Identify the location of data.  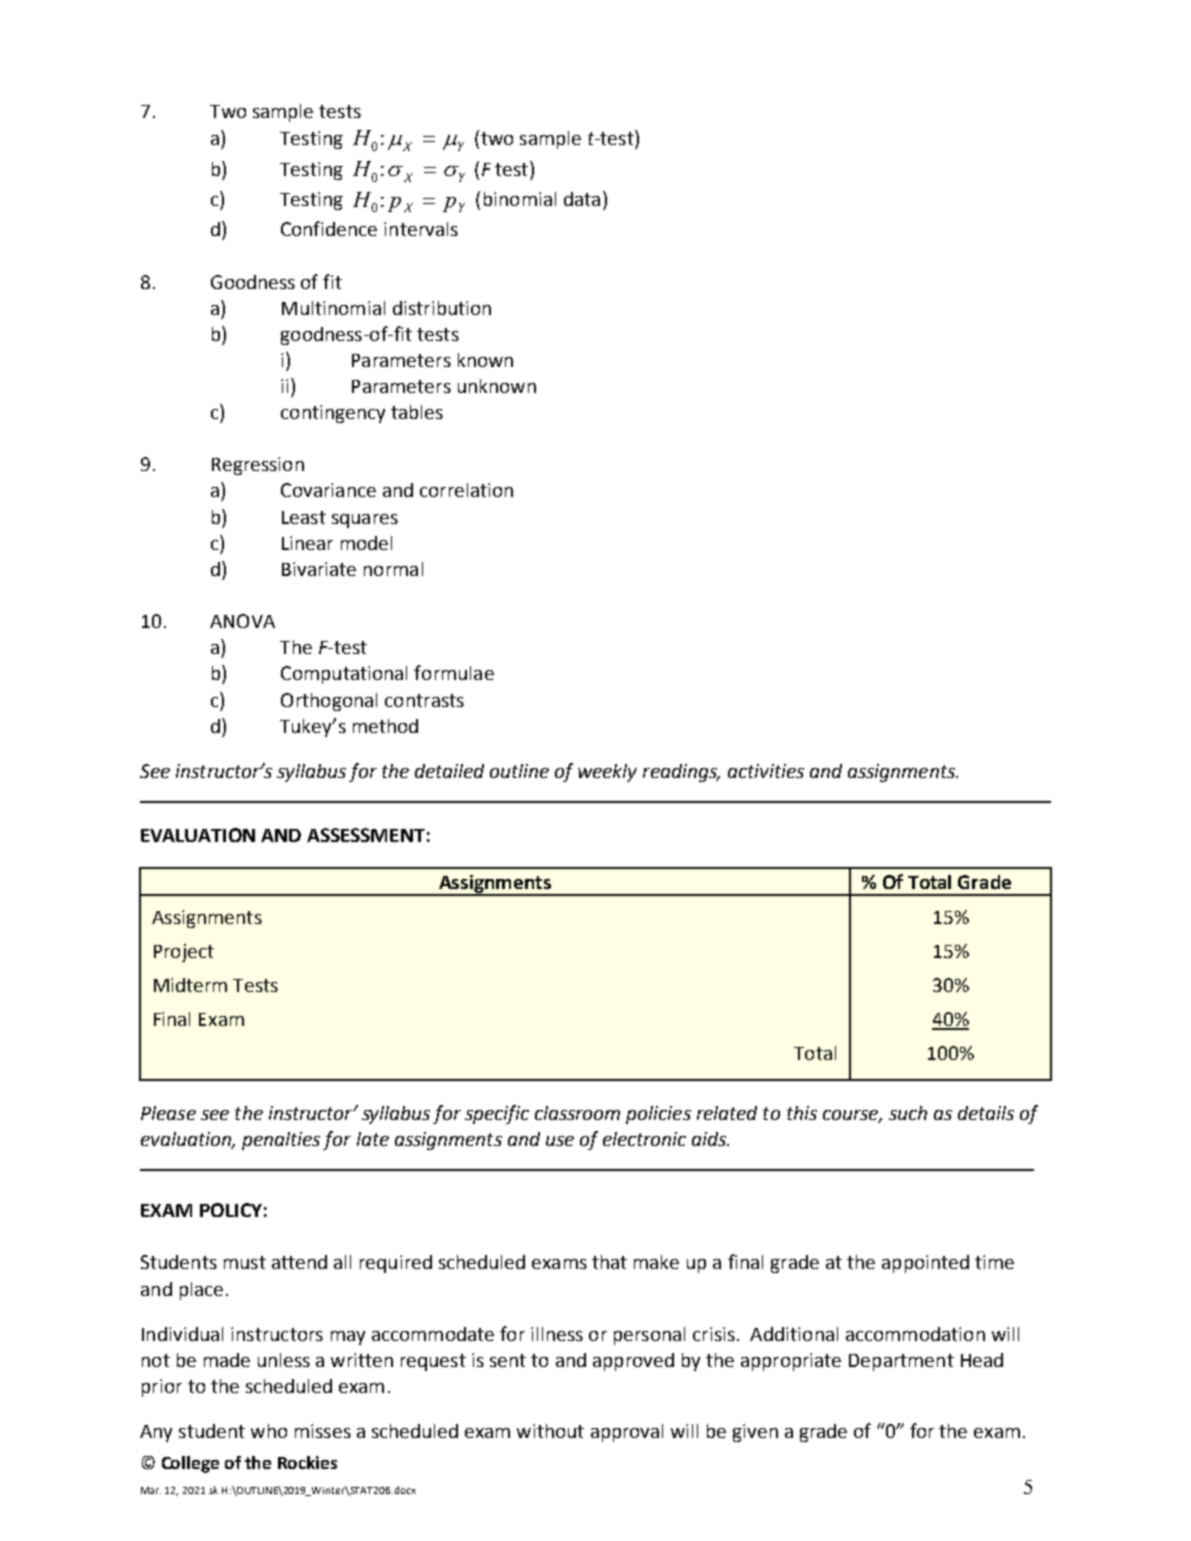
(582, 199).
